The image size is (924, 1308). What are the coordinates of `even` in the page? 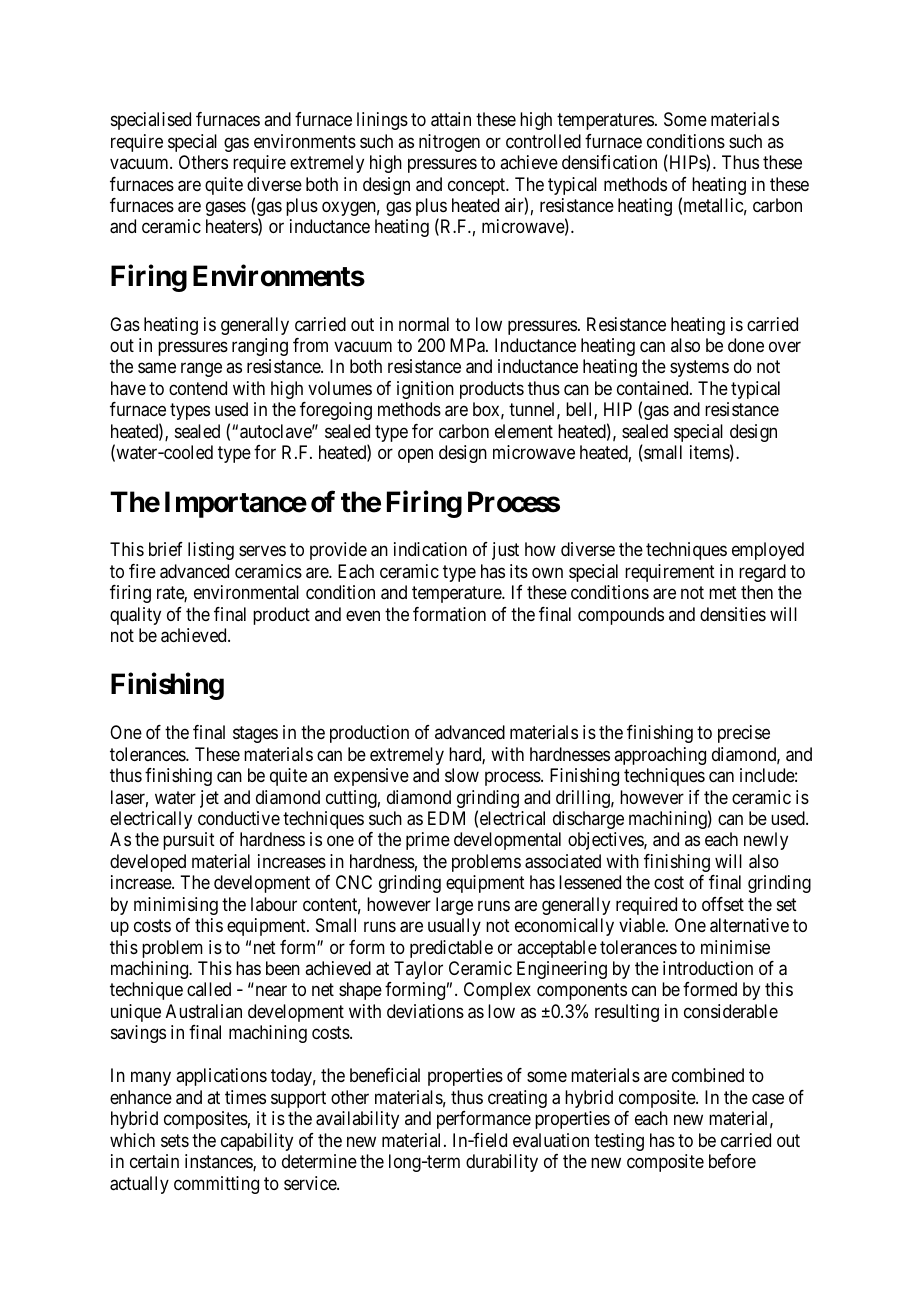 It's located at (363, 615).
